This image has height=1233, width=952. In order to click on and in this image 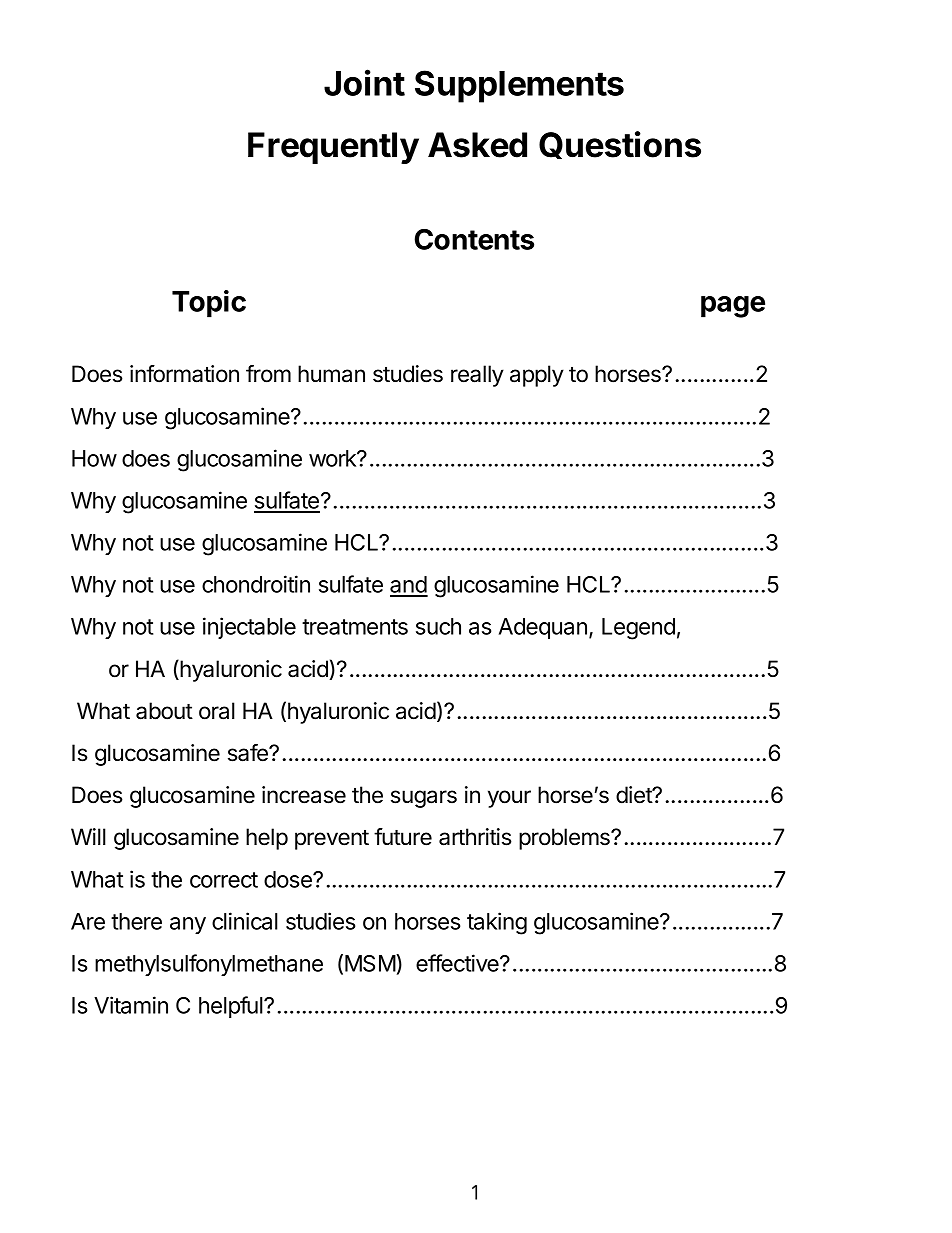, I will do `click(409, 586)`.
